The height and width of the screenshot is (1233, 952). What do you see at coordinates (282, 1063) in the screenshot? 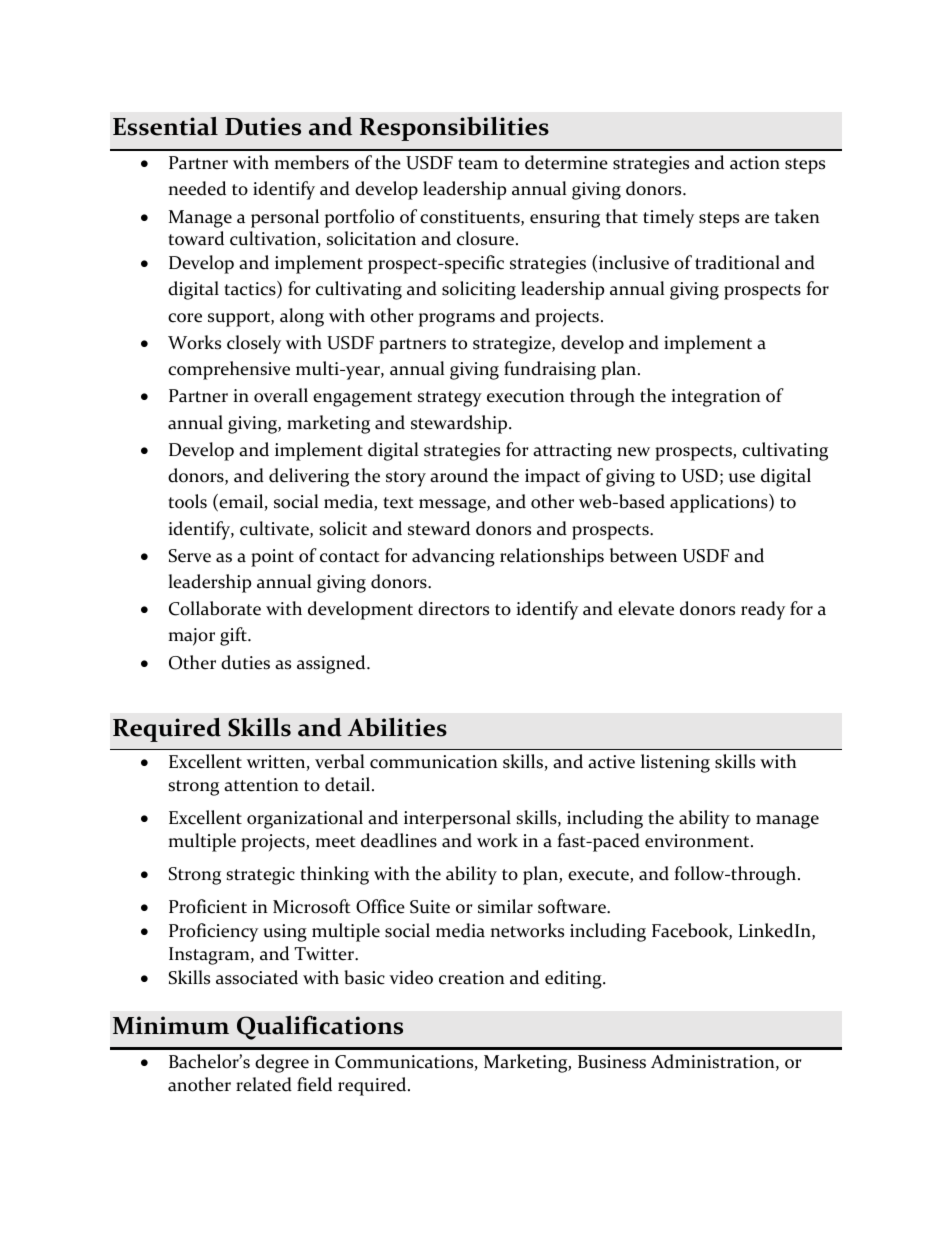
I see `degree` at bounding box center [282, 1063].
